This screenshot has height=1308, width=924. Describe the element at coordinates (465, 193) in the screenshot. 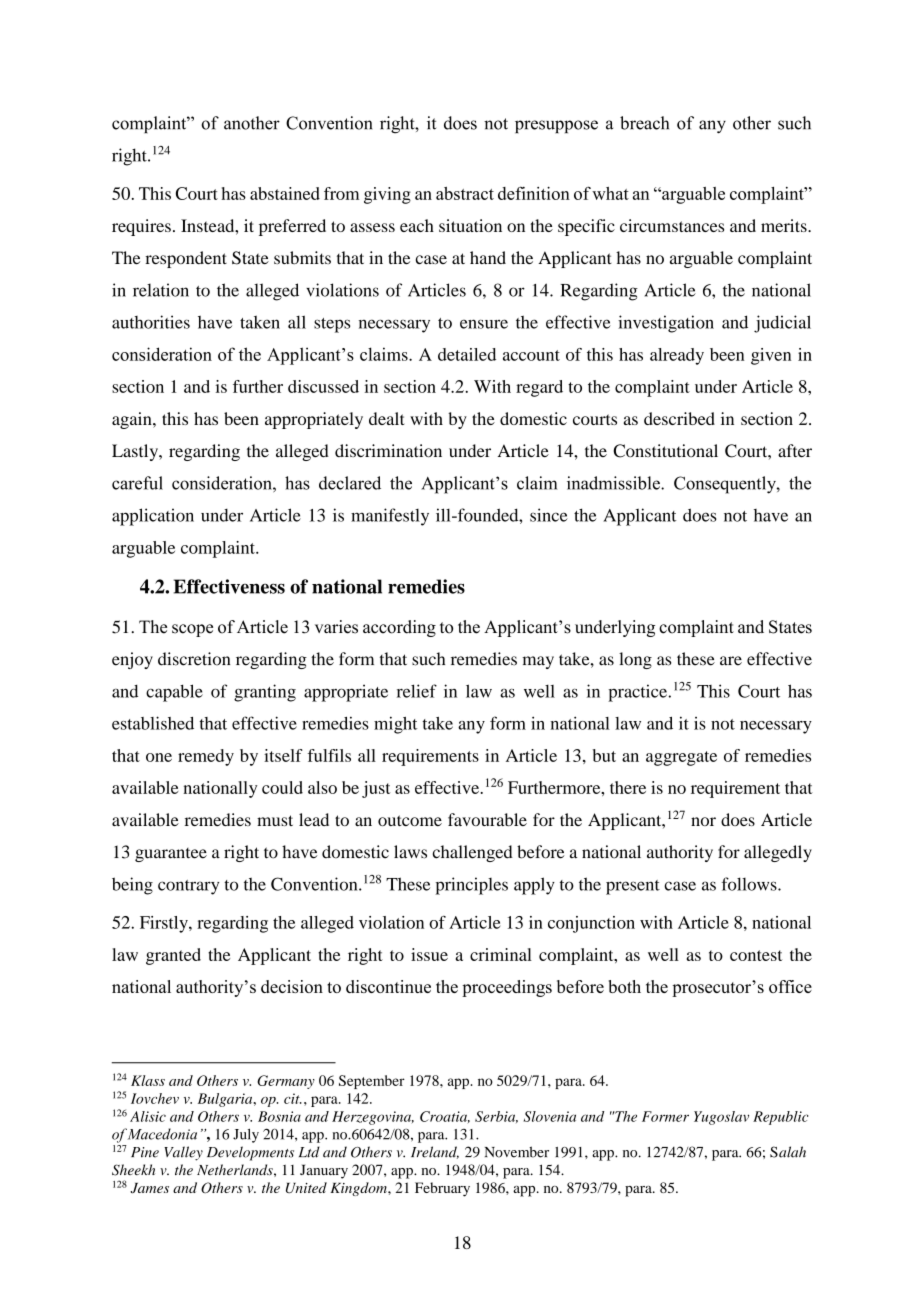

I see `abstract` at that location.
